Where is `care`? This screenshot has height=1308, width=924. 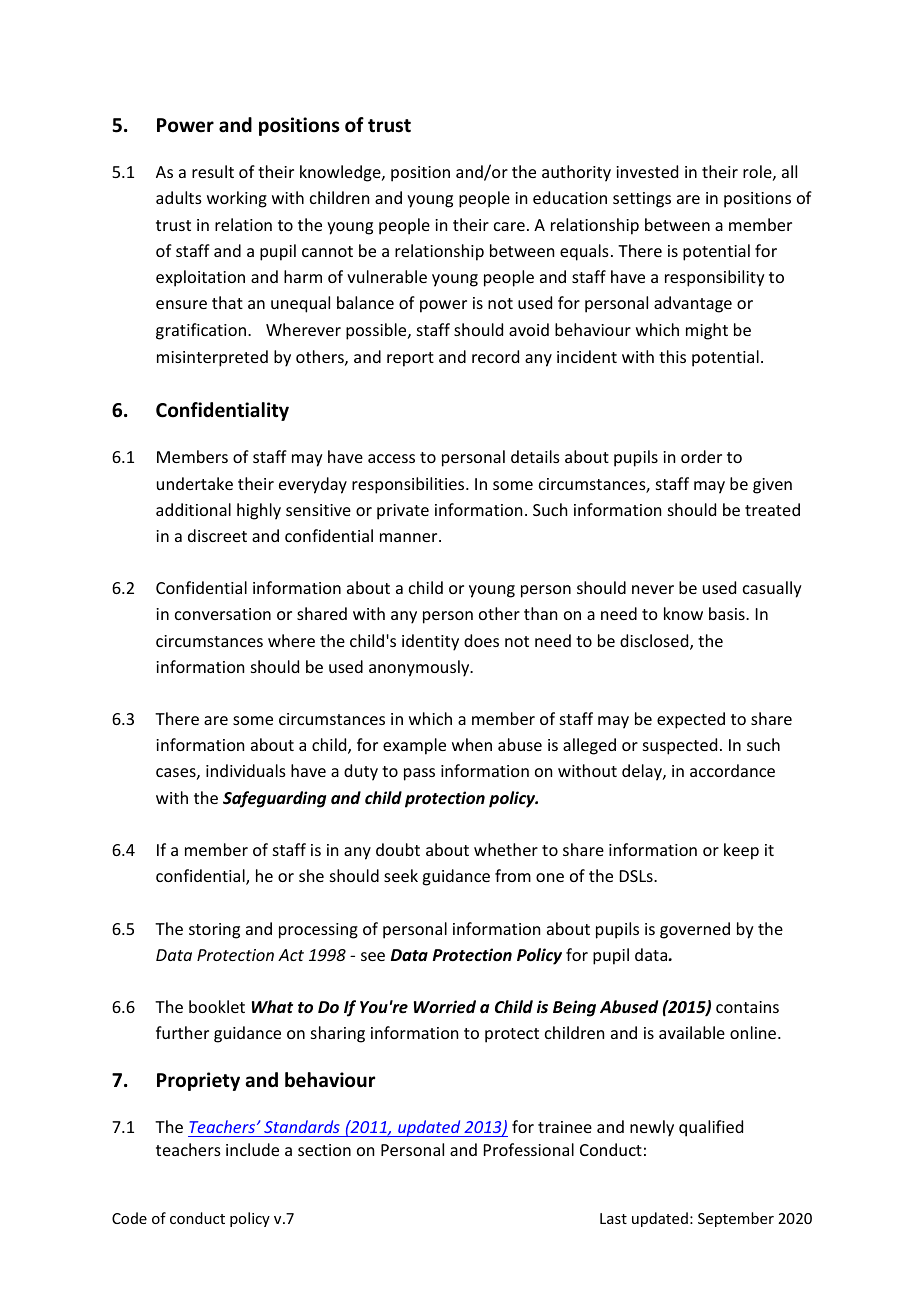 care is located at coordinates (509, 226).
